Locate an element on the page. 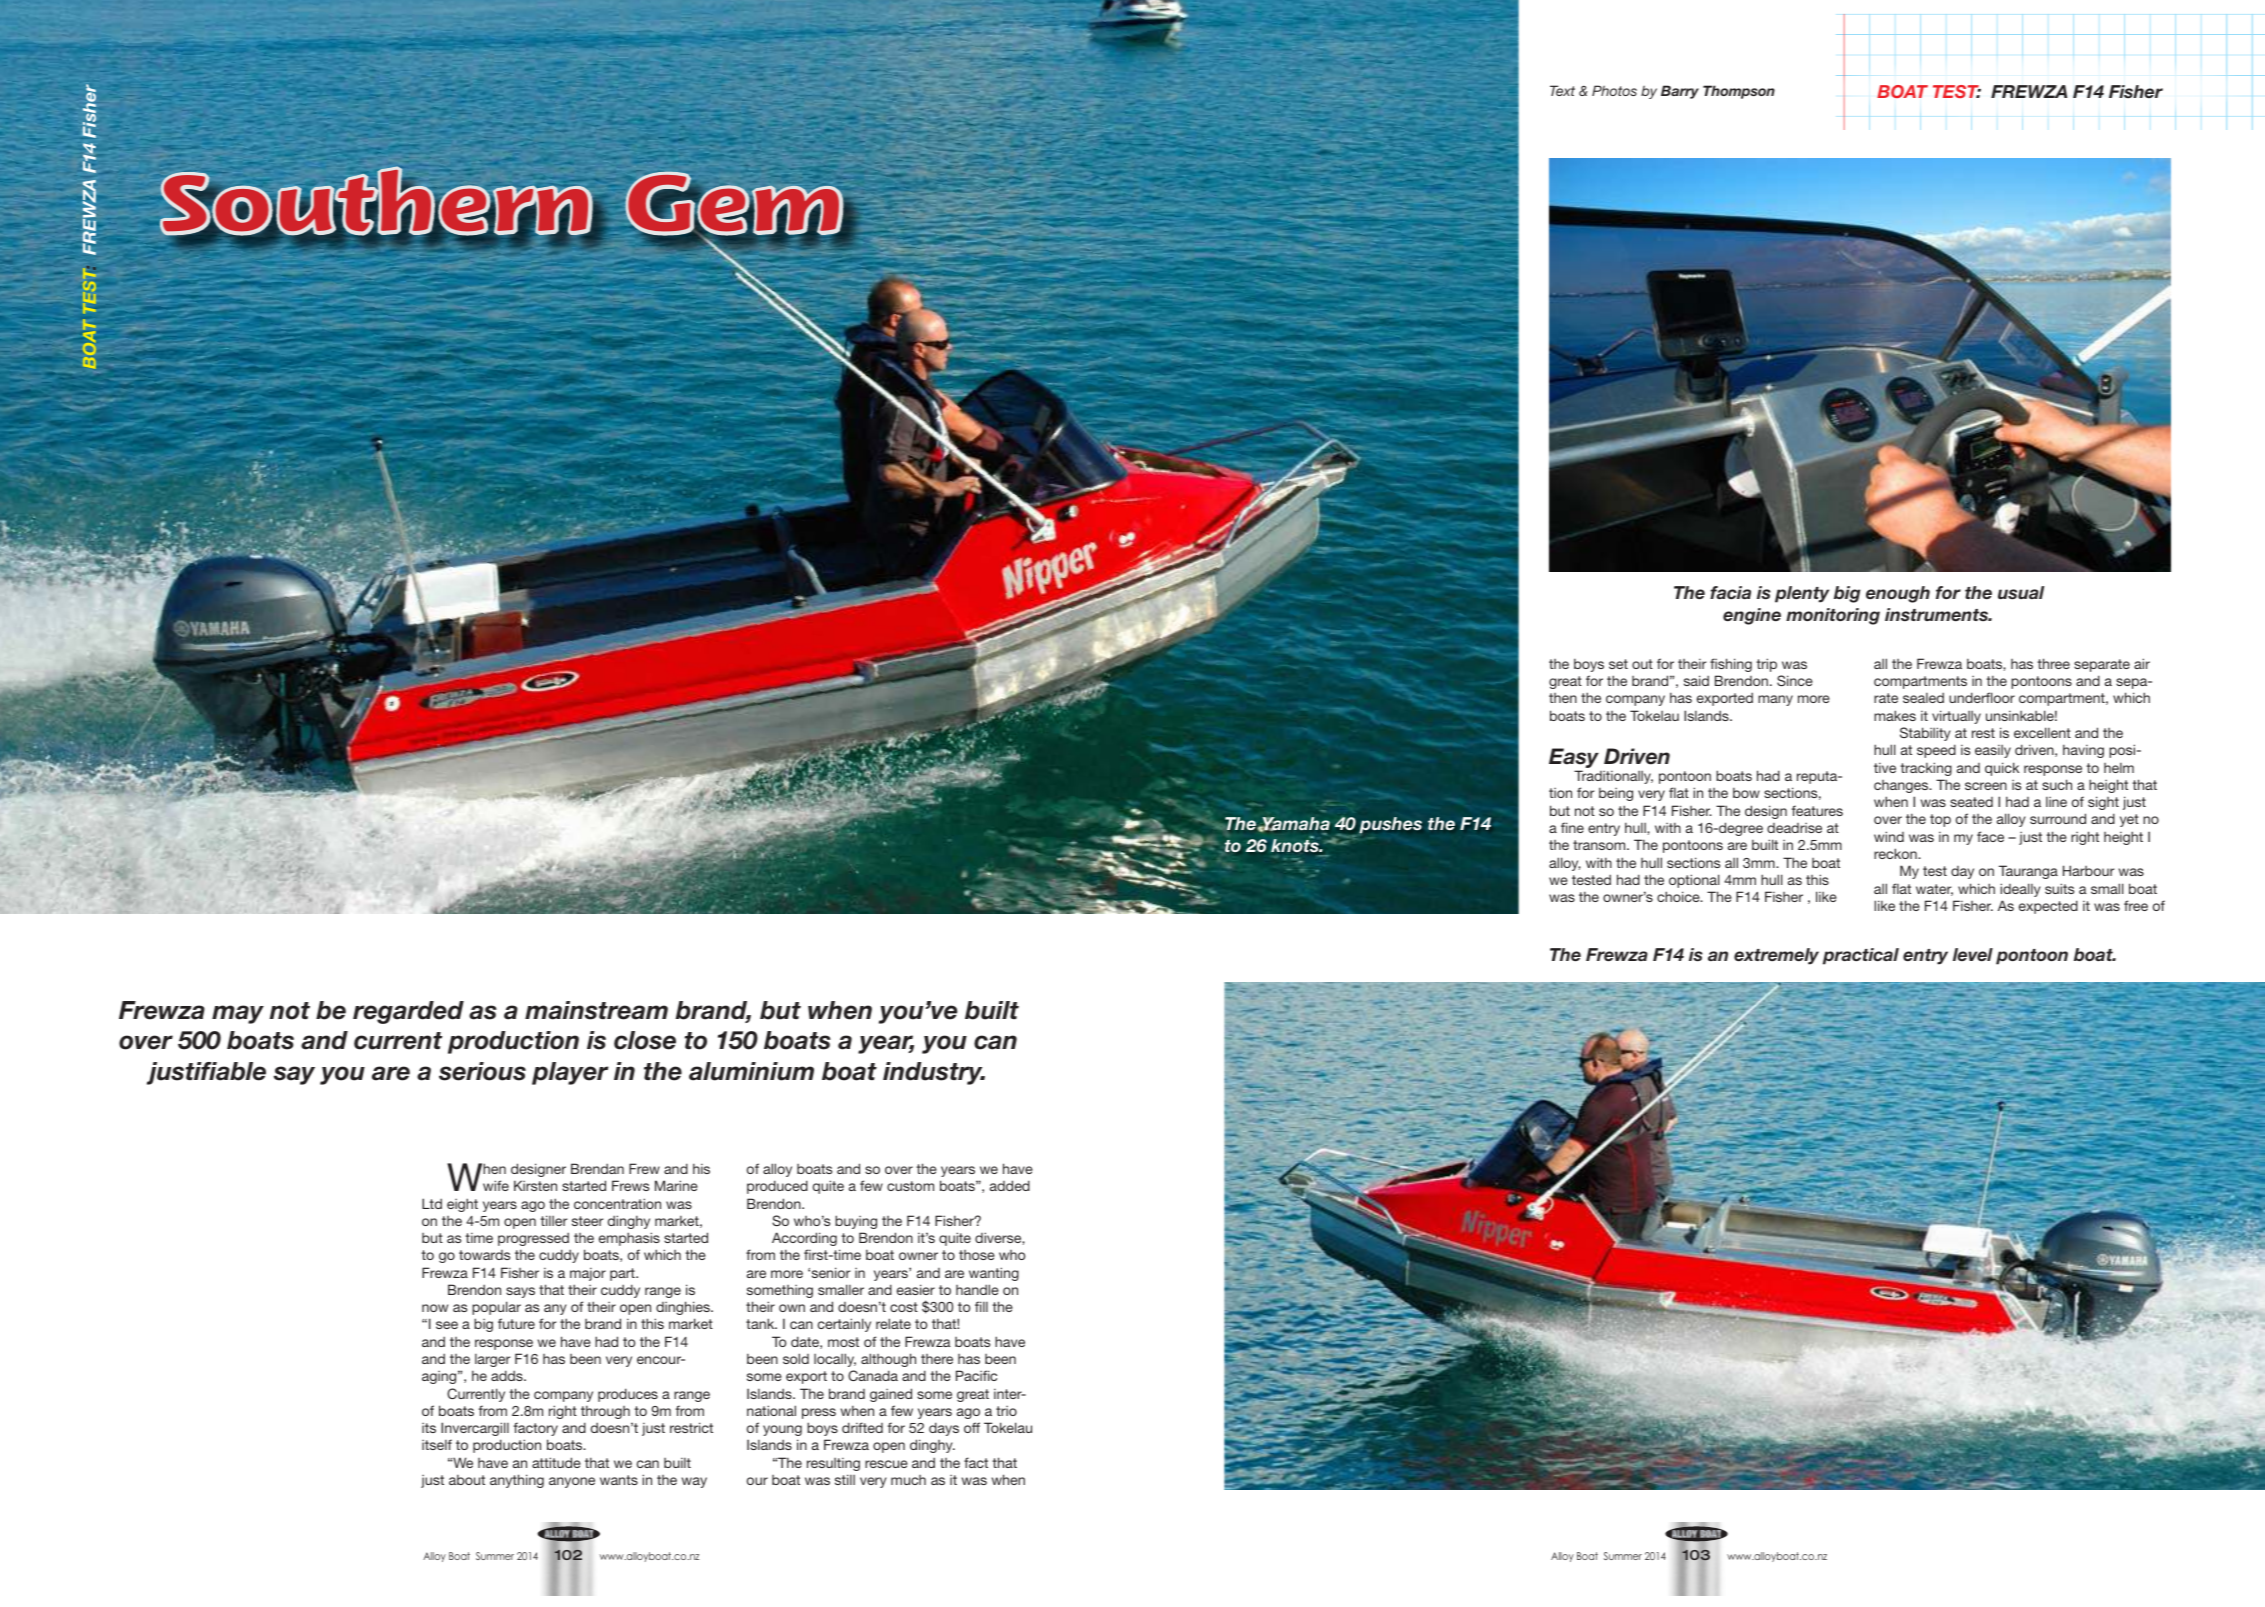 This page has width=2265, height=1607. Photos is located at coordinates (1614, 90).
